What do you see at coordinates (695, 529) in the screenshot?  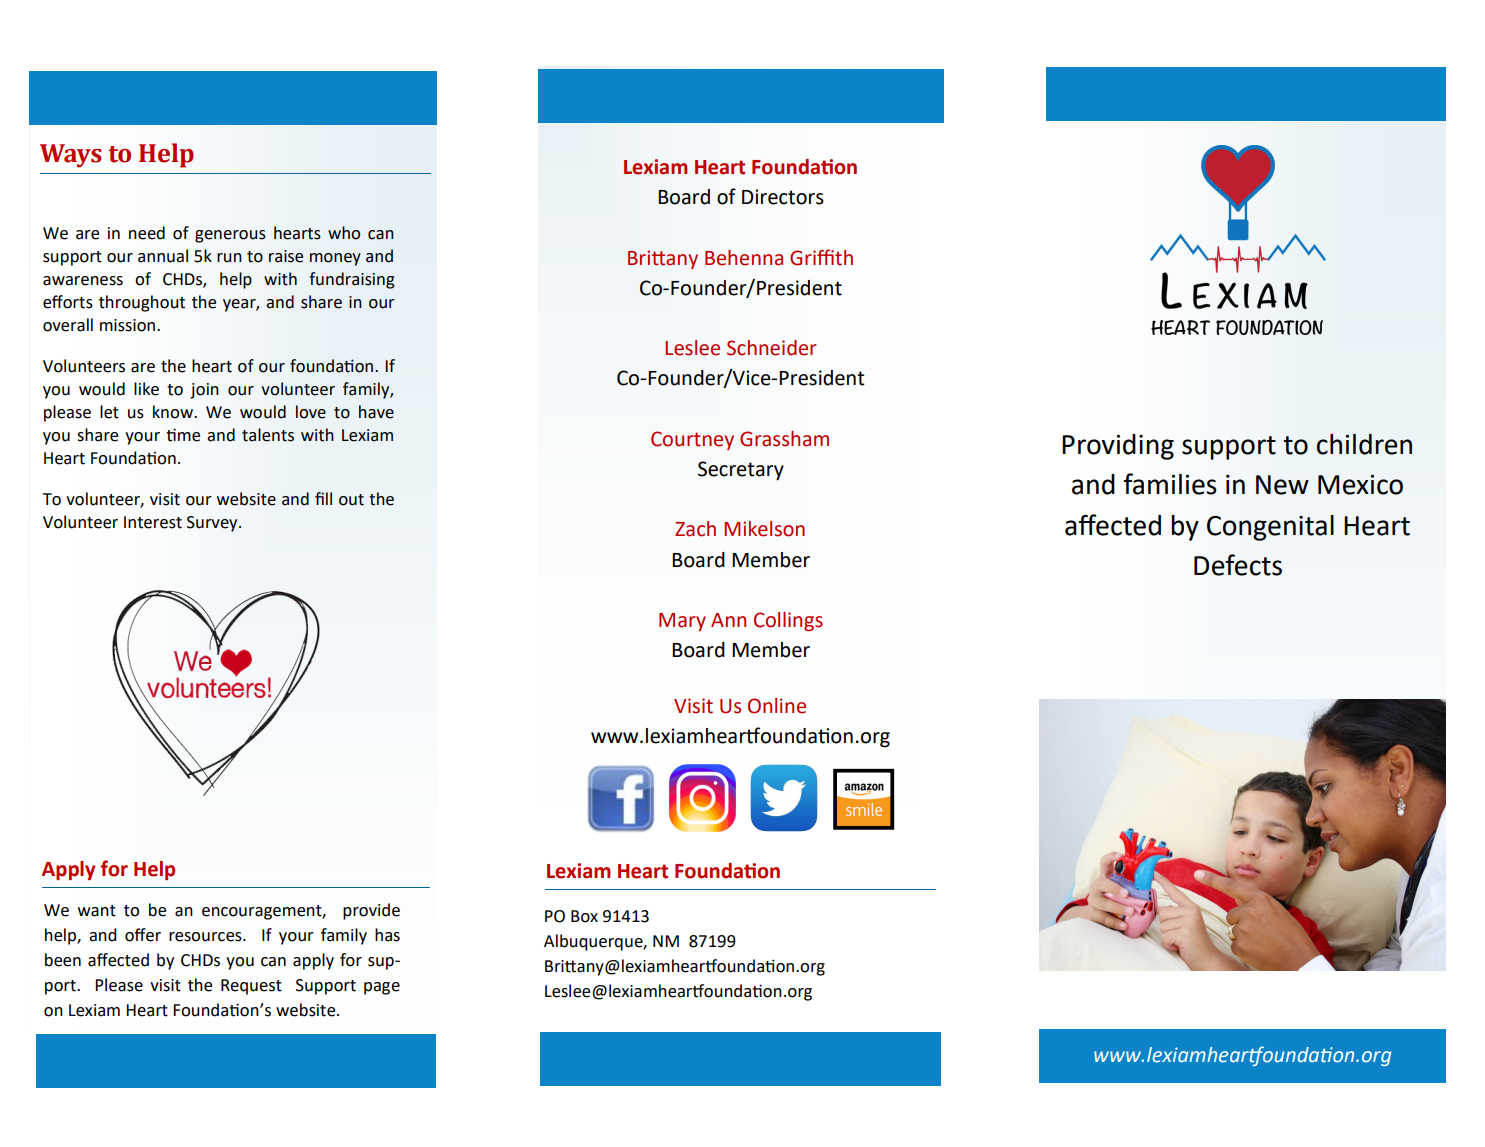 I see `Zach` at bounding box center [695, 529].
